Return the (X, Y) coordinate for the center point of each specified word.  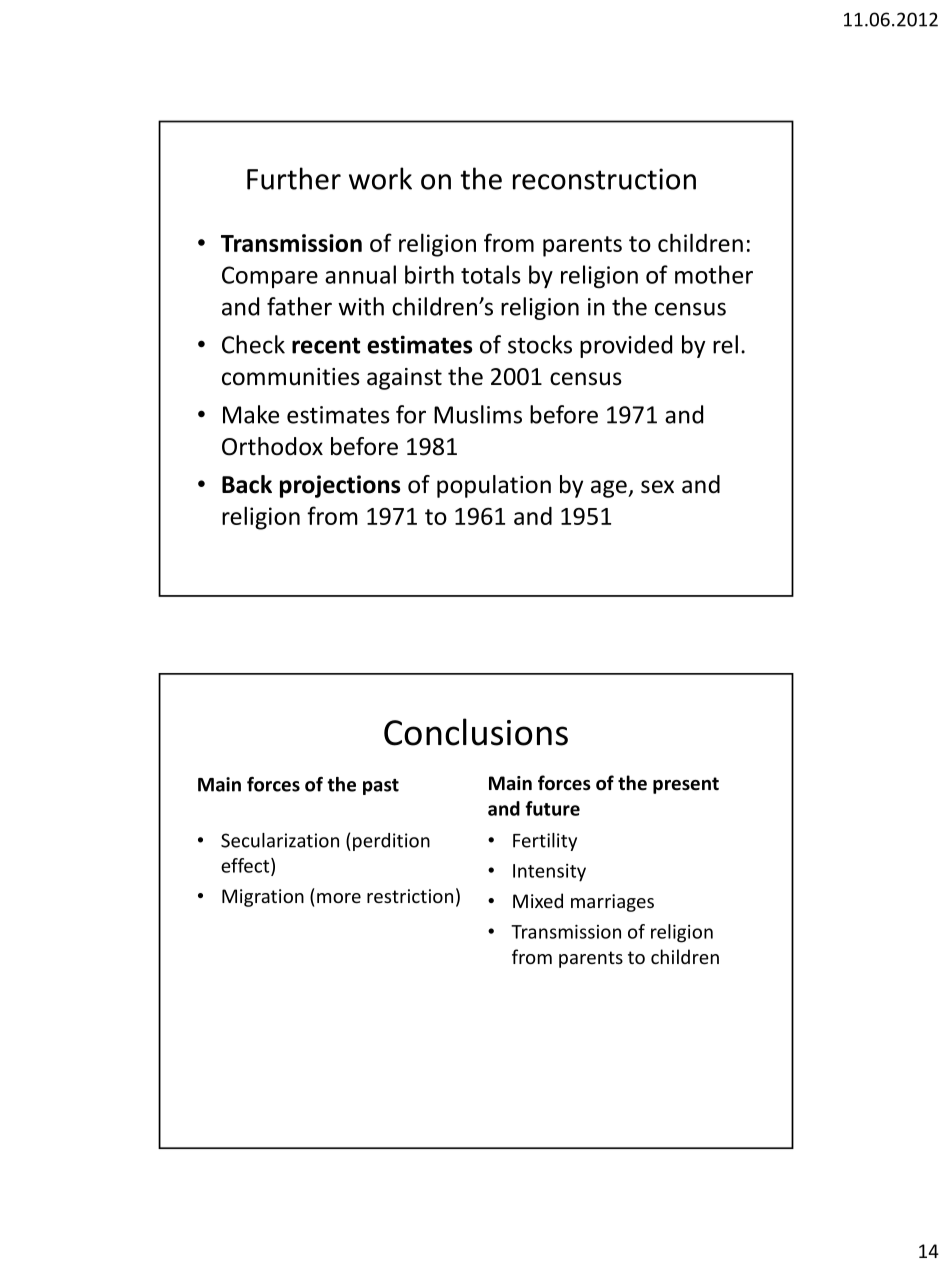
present (686, 785)
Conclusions (476, 732)
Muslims (478, 414)
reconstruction (604, 179)
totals (491, 274)
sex (657, 487)
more (339, 898)
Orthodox (272, 446)
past (381, 787)
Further (294, 178)
